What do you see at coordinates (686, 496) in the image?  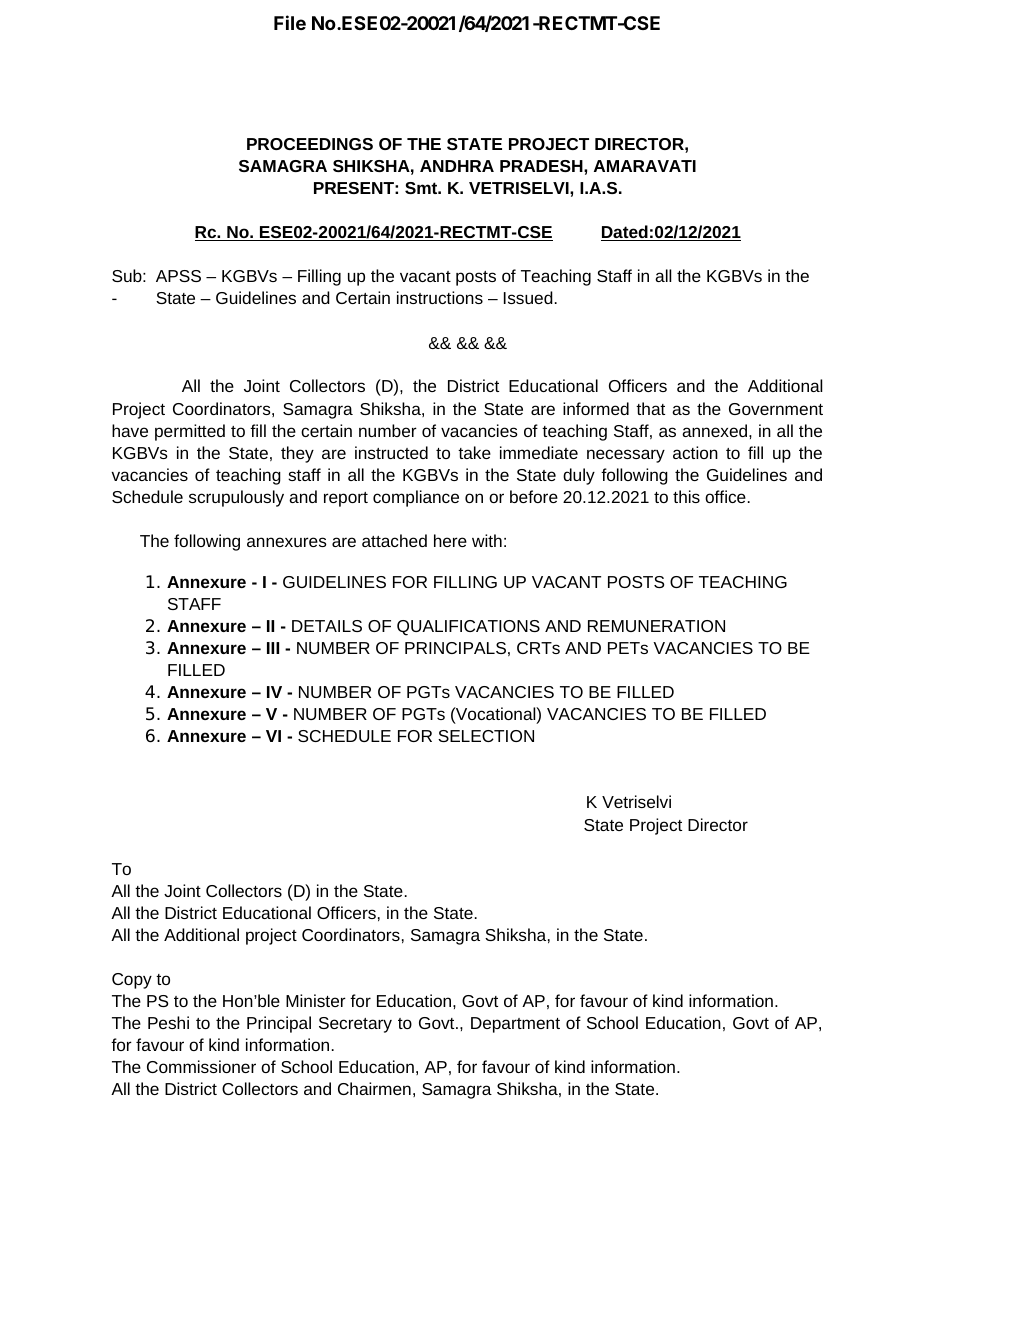 I see `this` at bounding box center [686, 496].
